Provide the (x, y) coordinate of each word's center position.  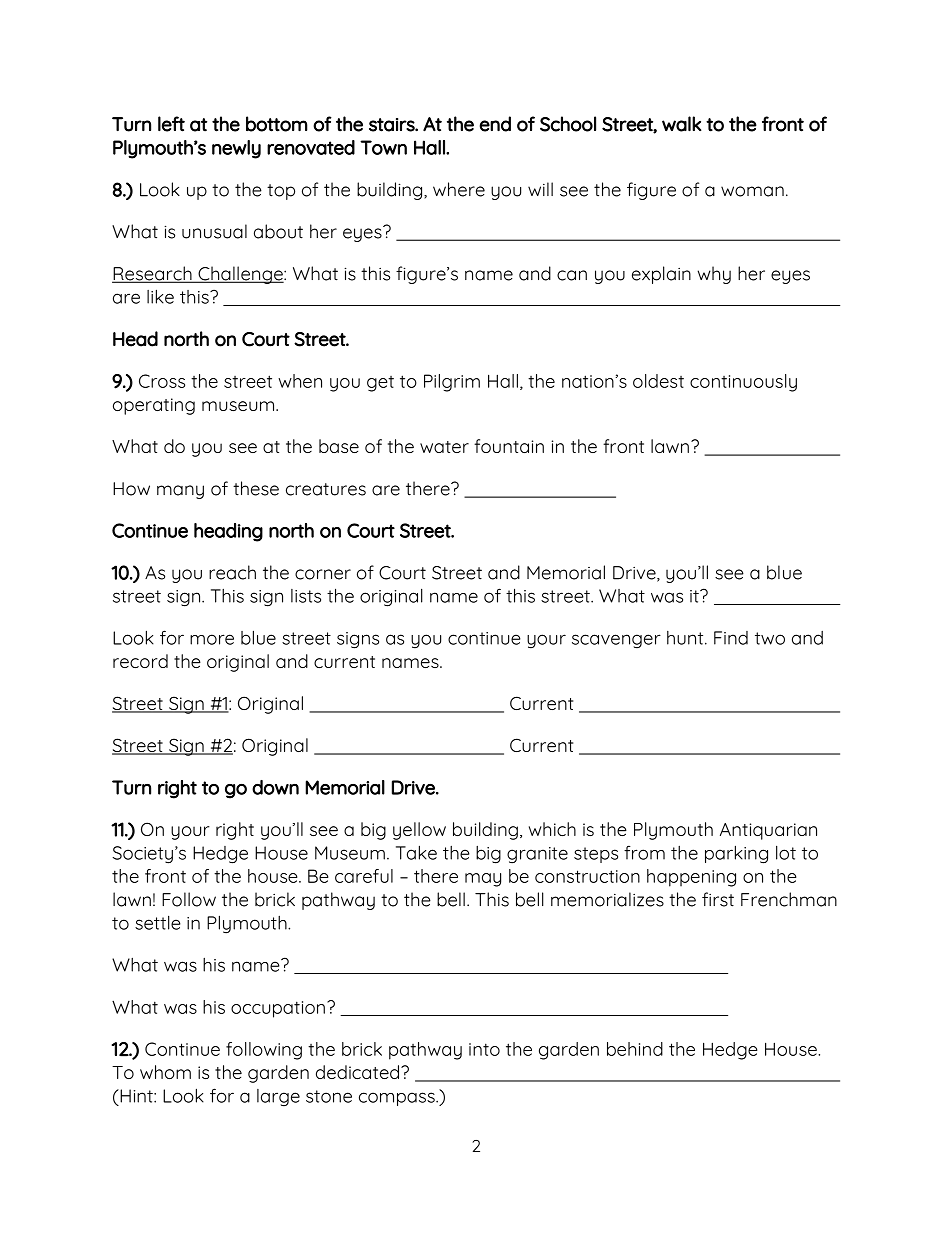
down (275, 787)
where (459, 189)
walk (682, 124)
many (180, 492)
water (444, 447)
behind (635, 1049)
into (484, 1049)
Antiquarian (768, 831)
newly (236, 149)
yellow (419, 831)
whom (165, 1072)
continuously (743, 383)
